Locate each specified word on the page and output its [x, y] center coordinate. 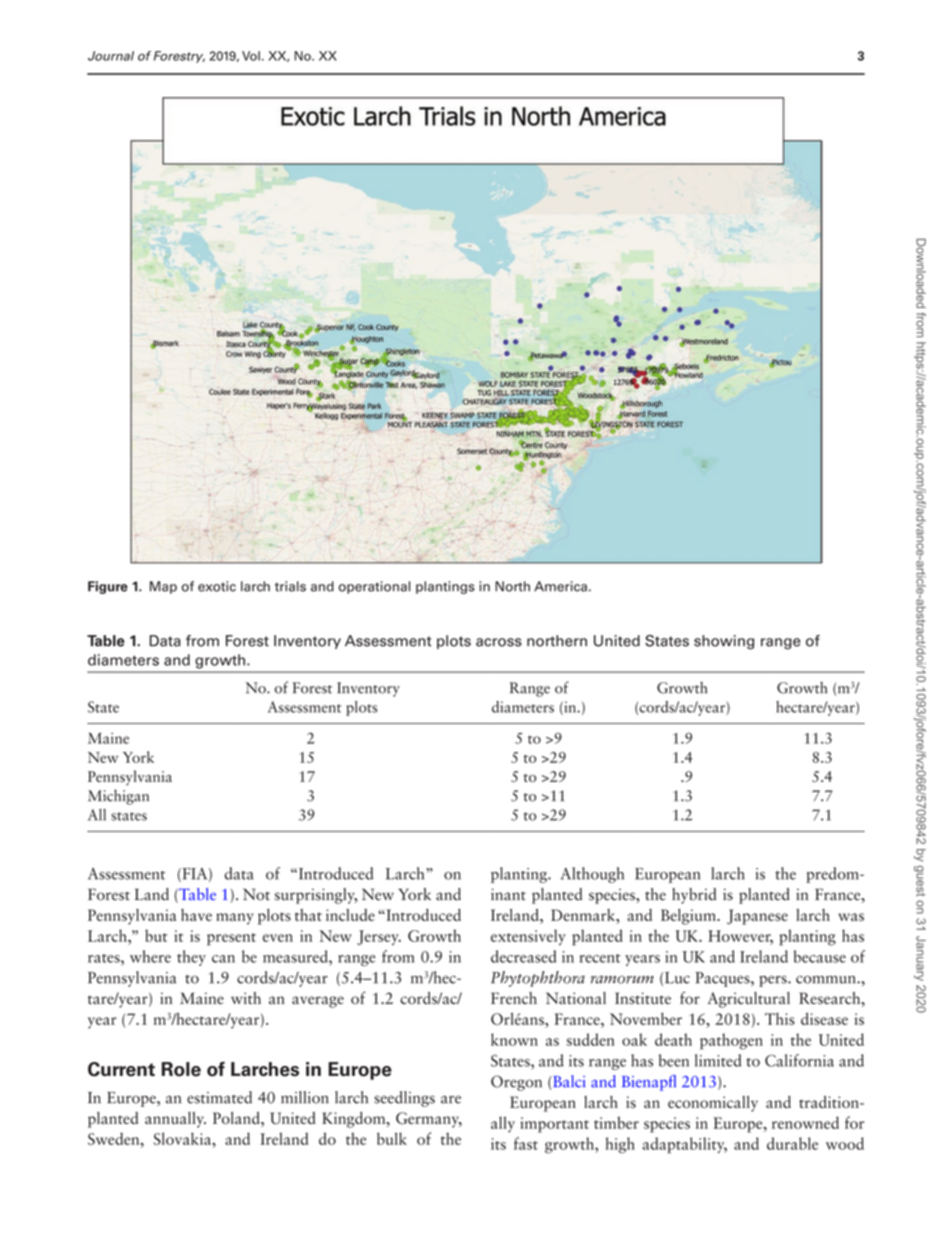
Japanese [757, 917]
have [196, 915]
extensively [528, 937]
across [499, 642]
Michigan [118, 797]
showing [724, 642]
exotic [217, 586]
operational [374, 587]
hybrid [694, 896]
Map [163, 587]
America [560, 586]
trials [290, 586]
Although [592, 875]
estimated [219, 1097]
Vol [251, 56]
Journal [111, 56]
